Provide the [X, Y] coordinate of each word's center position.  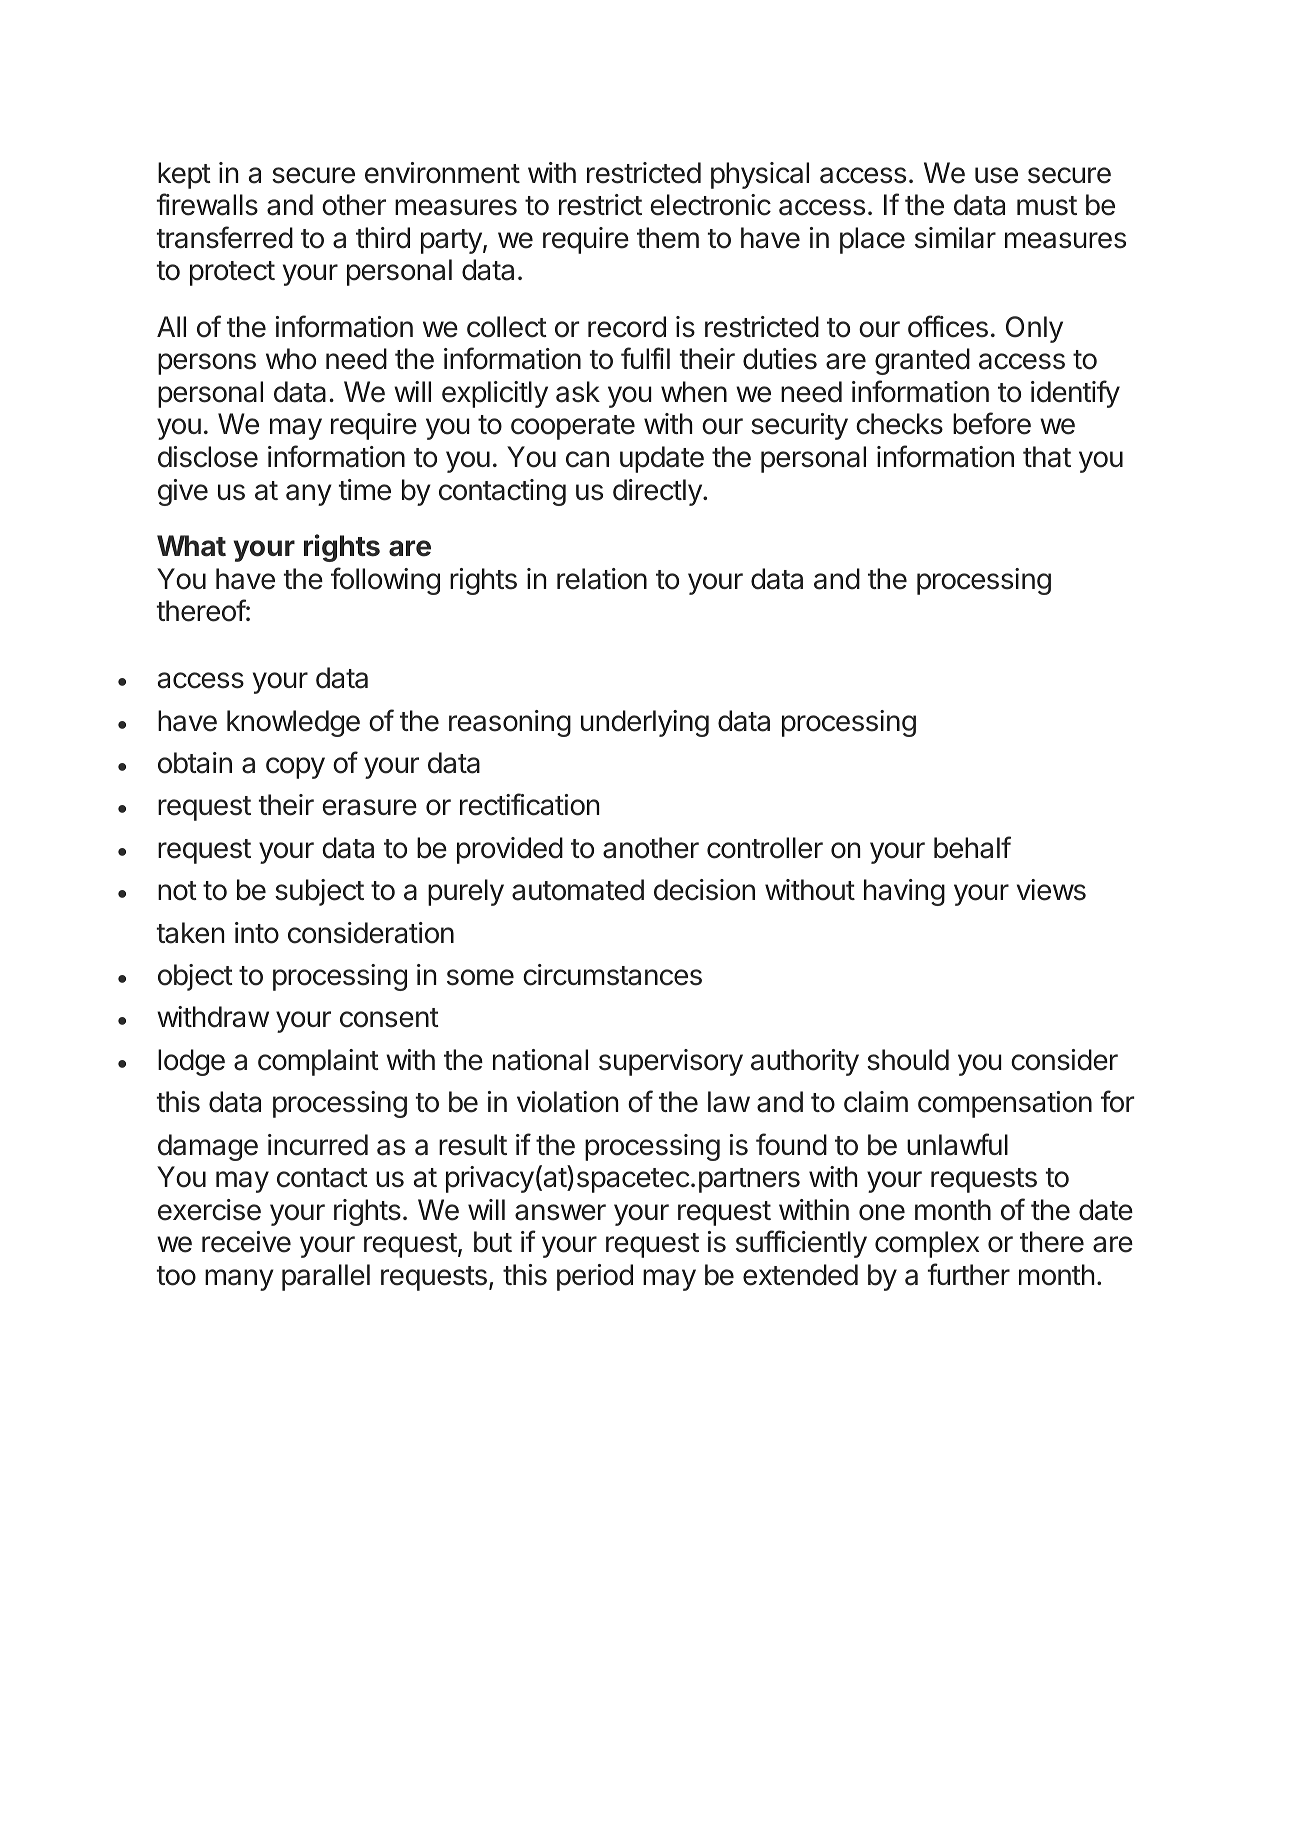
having [904, 892]
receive [246, 1242]
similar [955, 238]
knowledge [293, 723]
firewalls [207, 204]
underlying [645, 723]
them [668, 238]
